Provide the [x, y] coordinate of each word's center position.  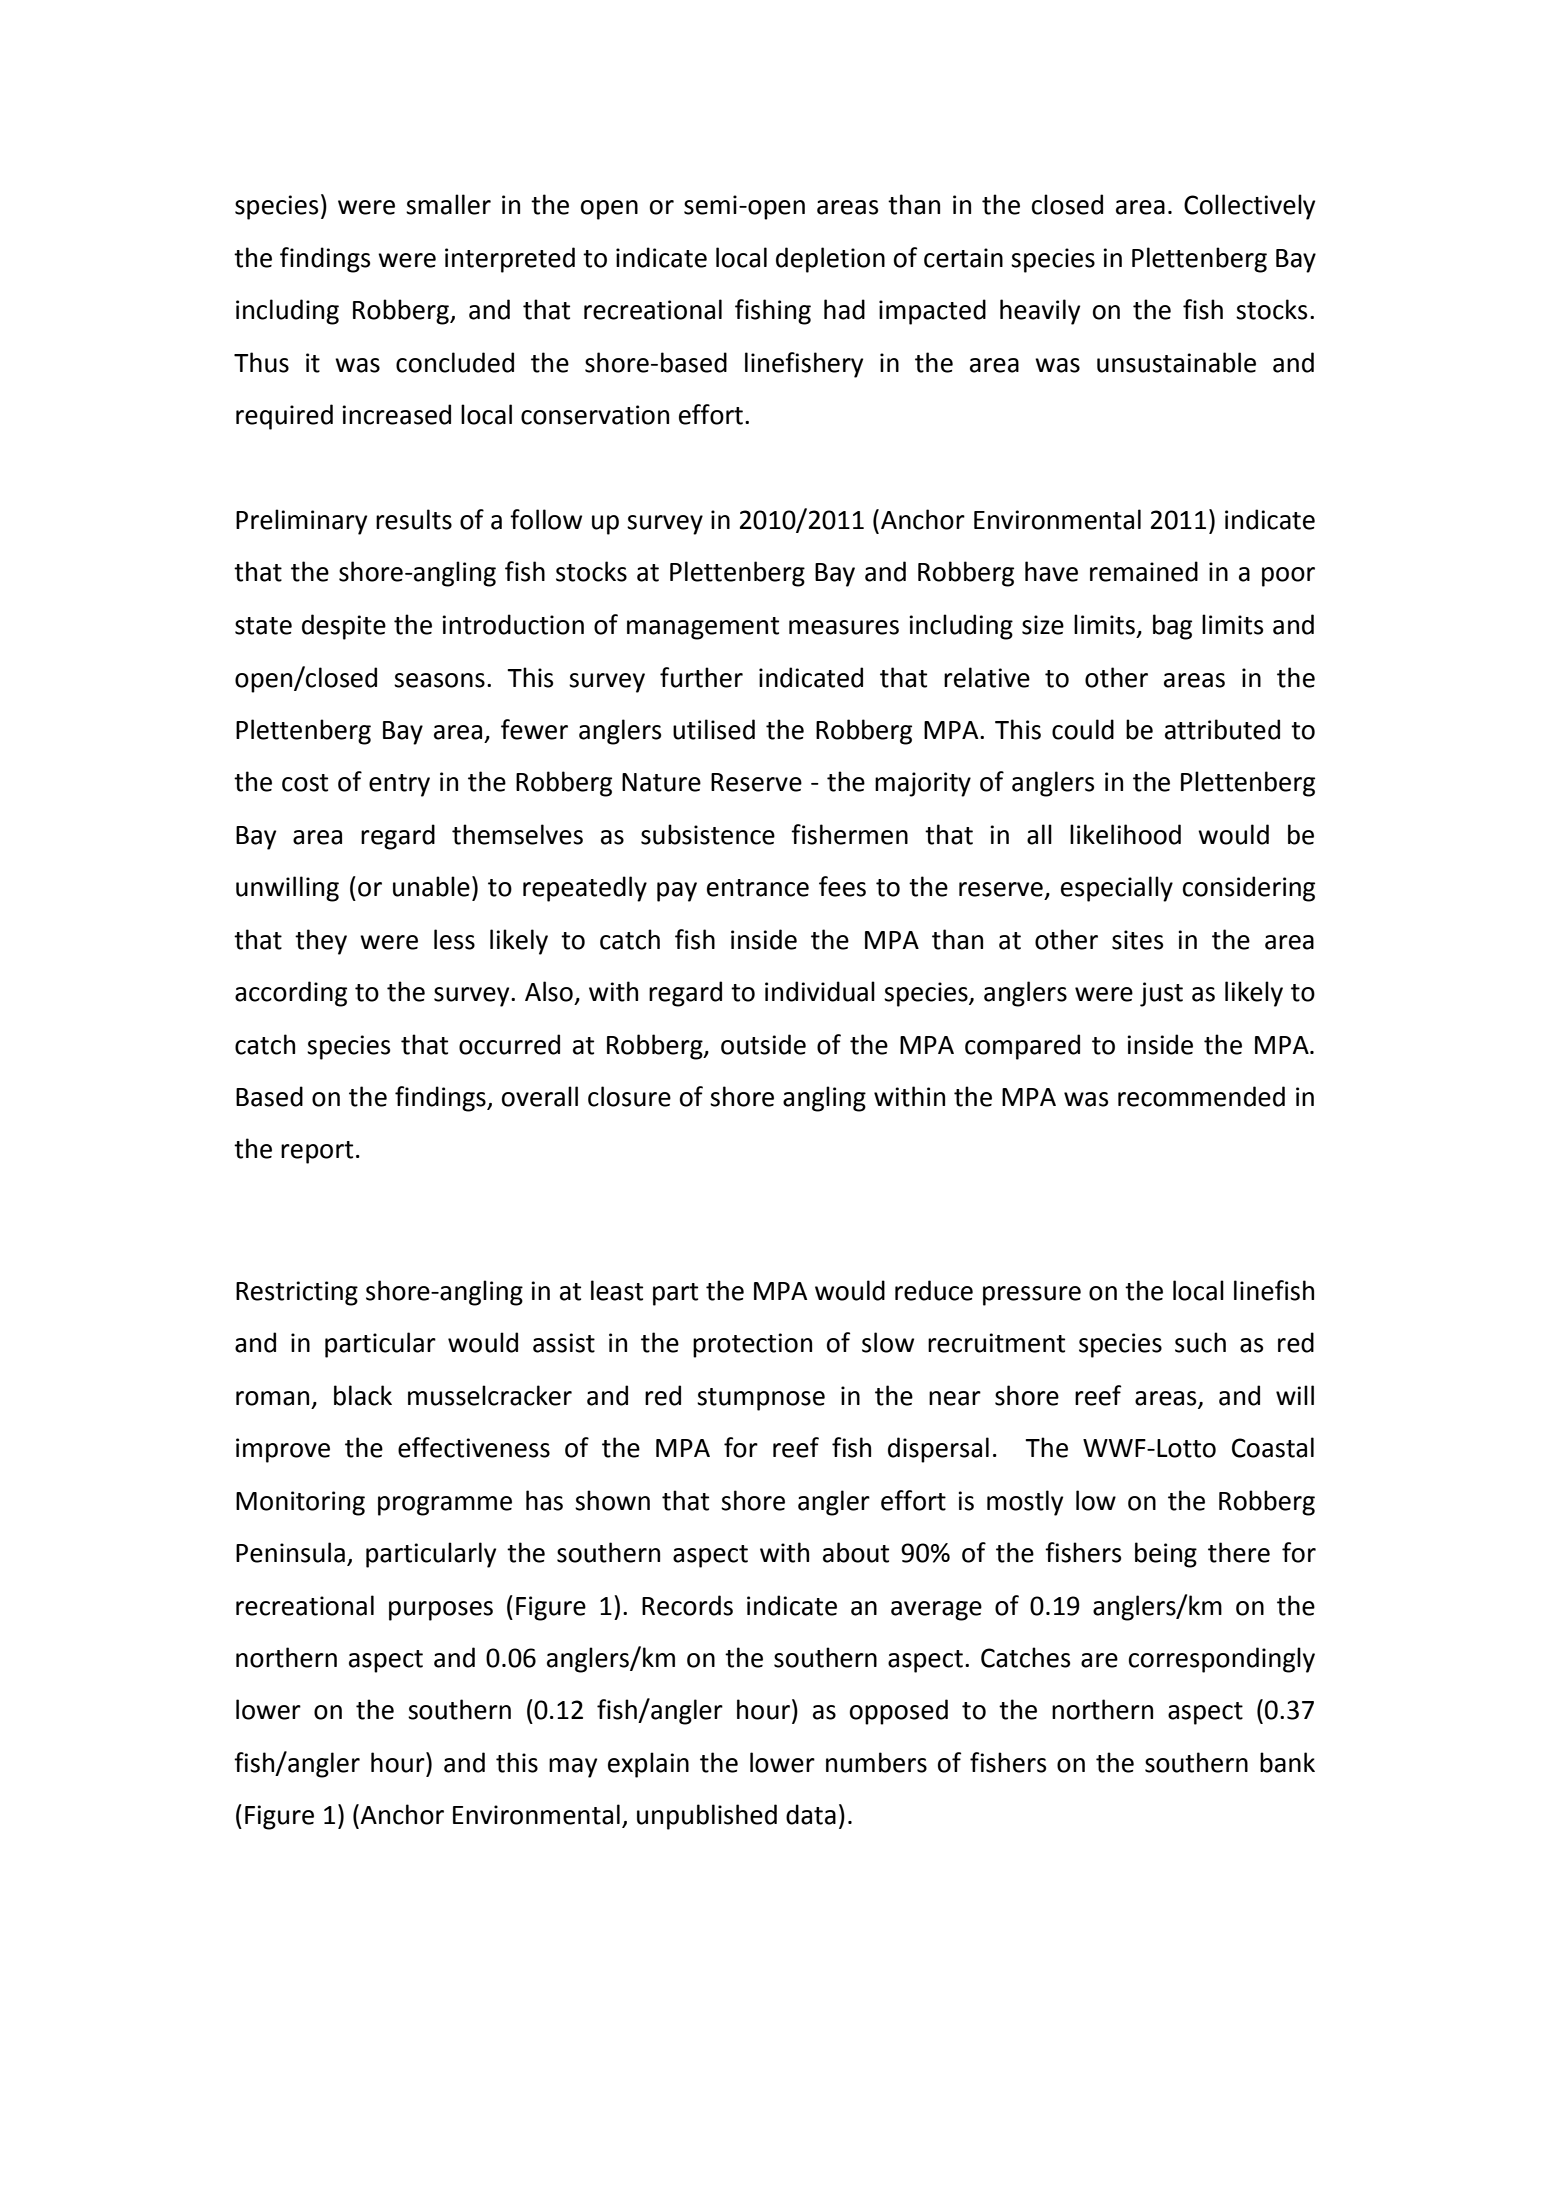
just [1161, 994]
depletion [830, 260]
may [573, 1768]
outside [763, 1044]
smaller [448, 204]
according [291, 994]
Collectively [1249, 207]
